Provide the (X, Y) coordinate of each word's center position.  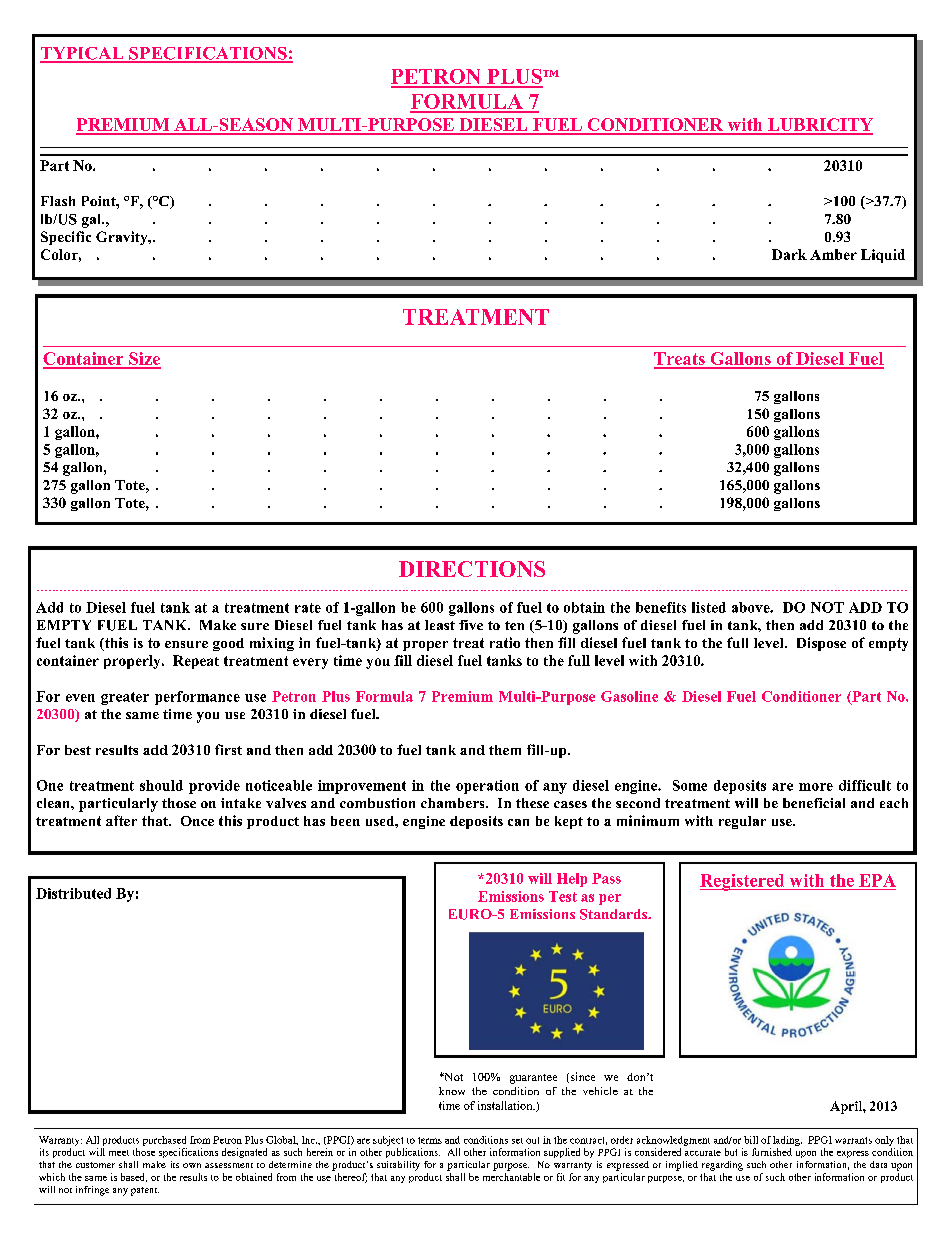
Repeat (196, 662)
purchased (164, 1141)
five (471, 625)
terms (430, 1140)
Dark (789, 254)
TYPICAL (83, 54)
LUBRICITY (819, 126)
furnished (772, 1152)
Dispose (821, 644)
